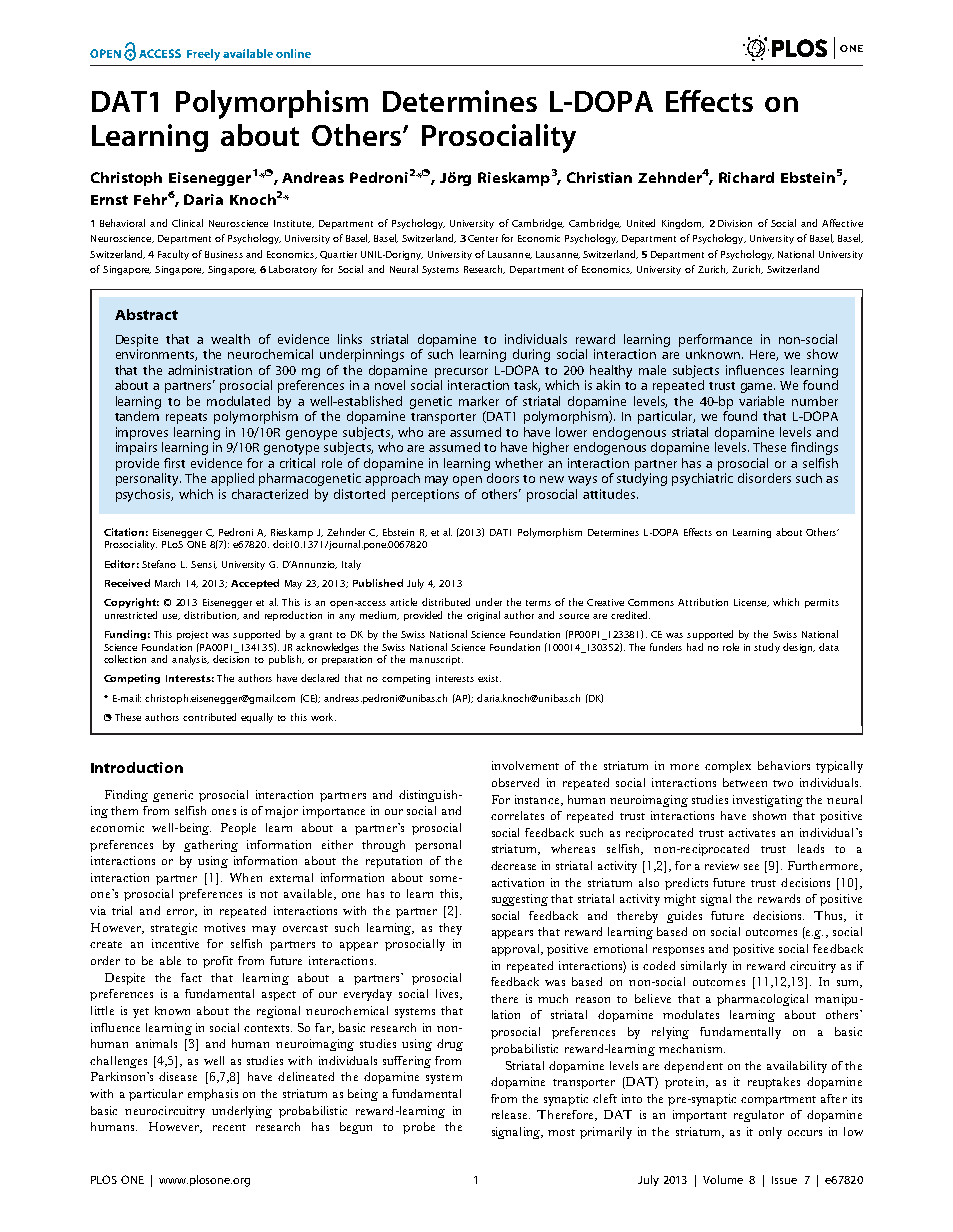 The height and width of the screenshot is (1232, 953). Describe the element at coordinates (159, 564) in the screenshot. I see `Stefano` at that location.
